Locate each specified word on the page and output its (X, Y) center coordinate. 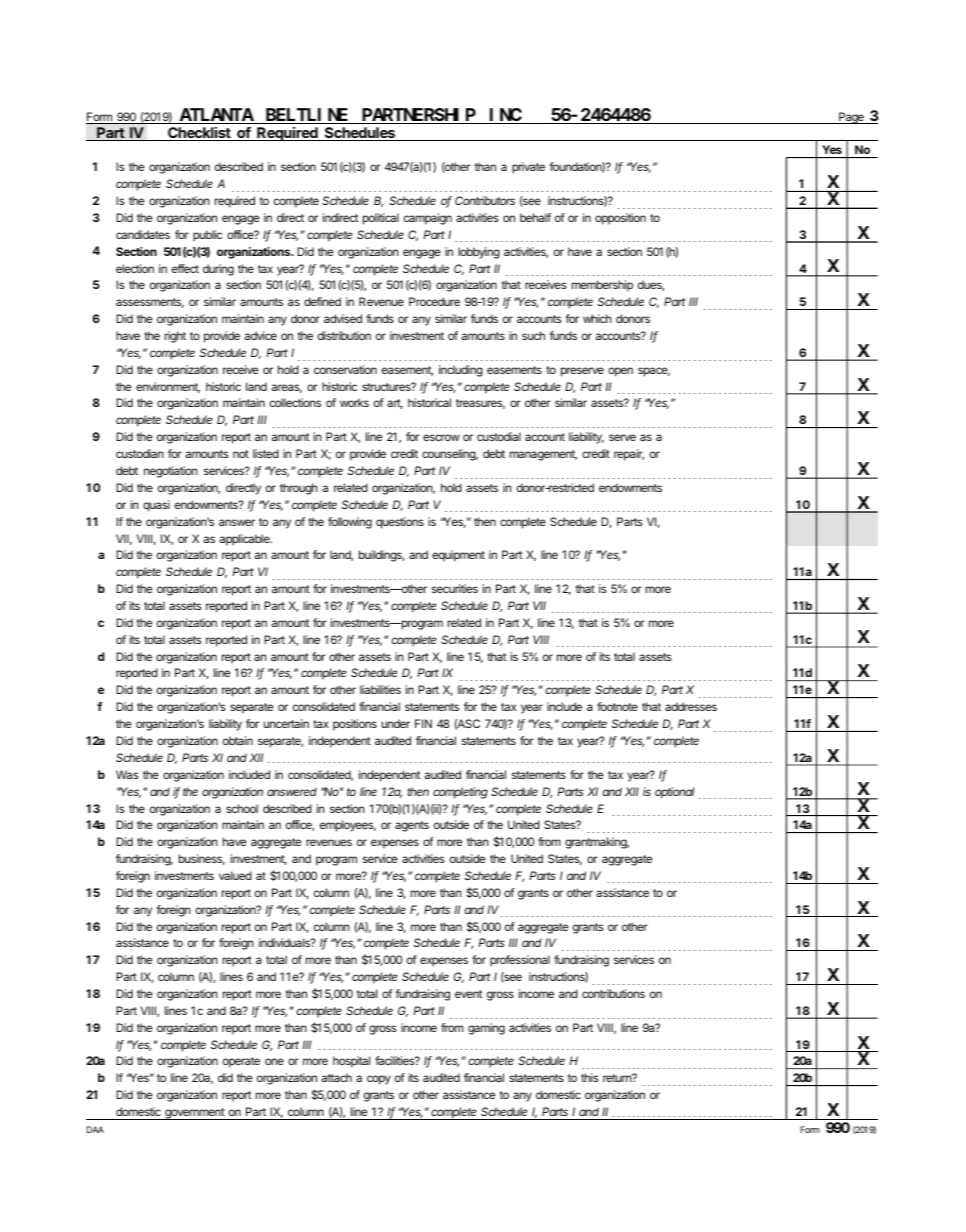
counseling (450, 455)
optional (674, 793)
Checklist (199, 134)
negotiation (171, 472)
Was (127, 774)
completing (460, 793)
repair (629, 455)
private (528, 168)
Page (851, 118)
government (194, 1114)
